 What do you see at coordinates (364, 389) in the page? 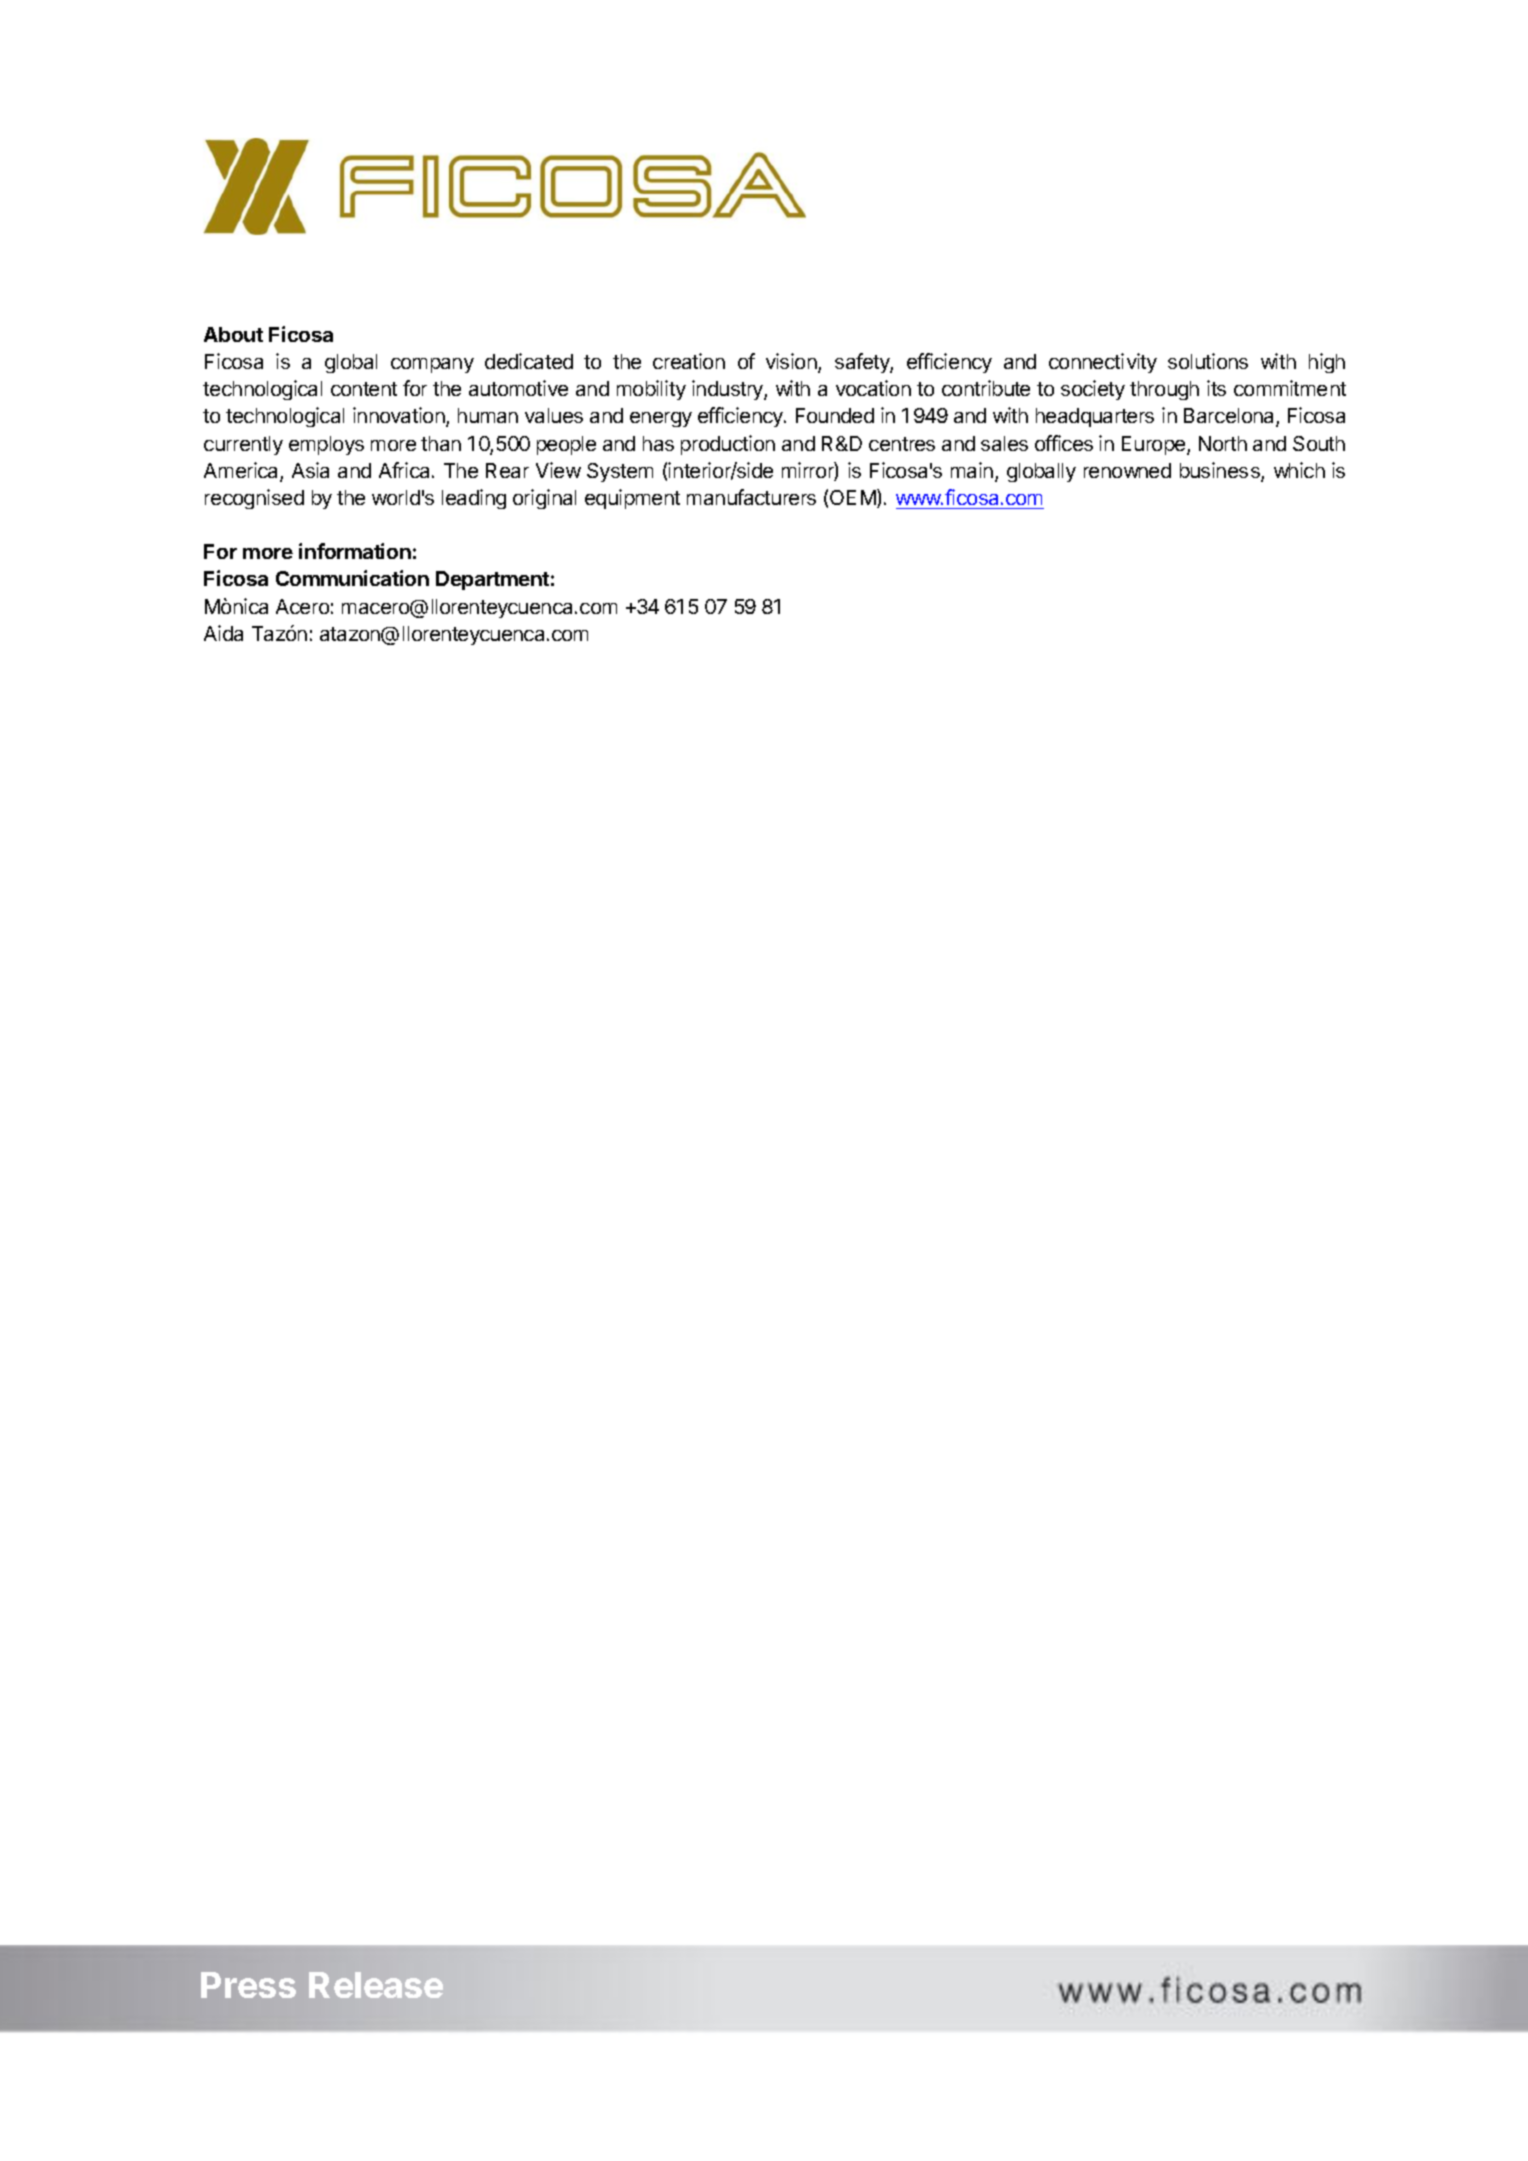
I see `content` at bounding box center [364, 389].
